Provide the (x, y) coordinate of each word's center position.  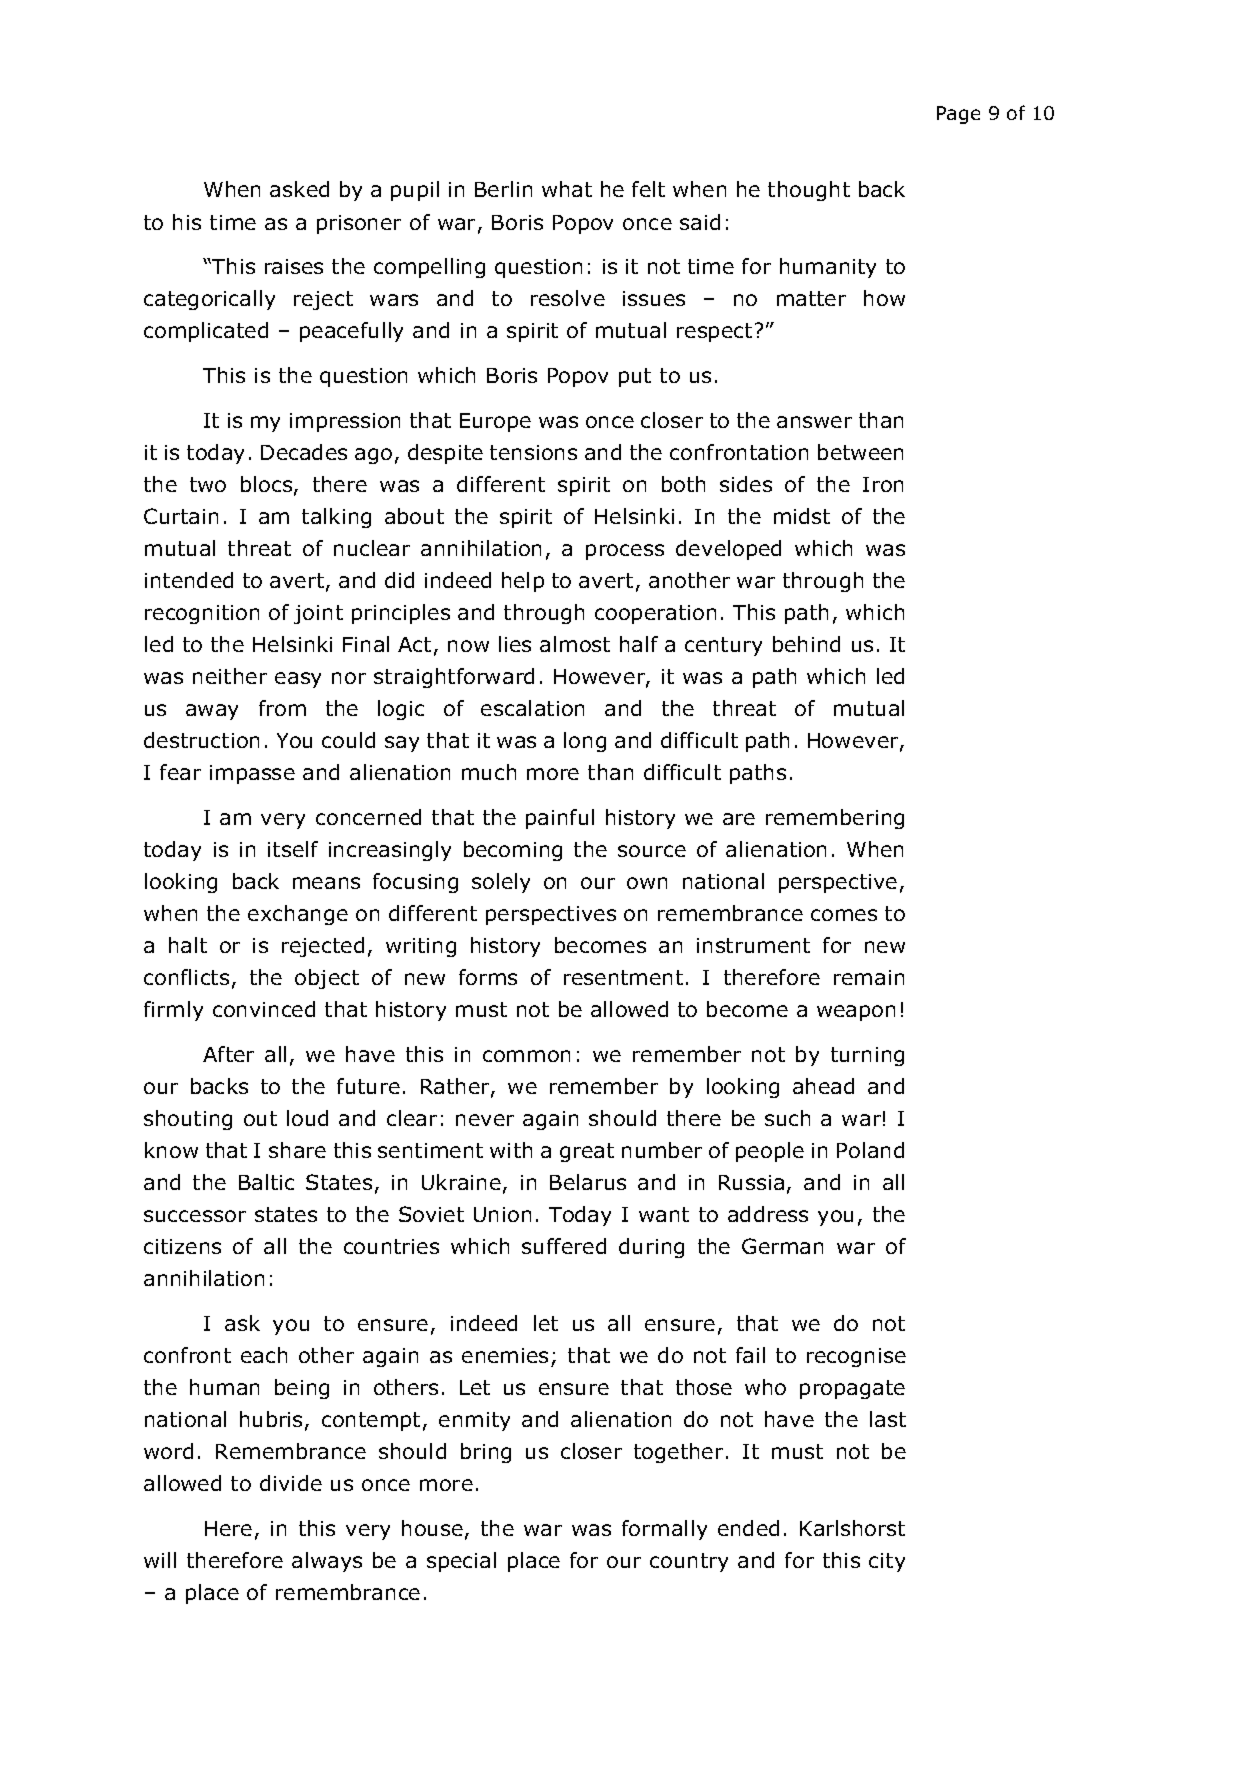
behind (806, 644)
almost (575, 644)
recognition (202, 614)
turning (867, 1056)
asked (299, 189)
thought (809, 191)
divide (291, 1483)
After (228, 1054)
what (567, 189)
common (526, 1056)
